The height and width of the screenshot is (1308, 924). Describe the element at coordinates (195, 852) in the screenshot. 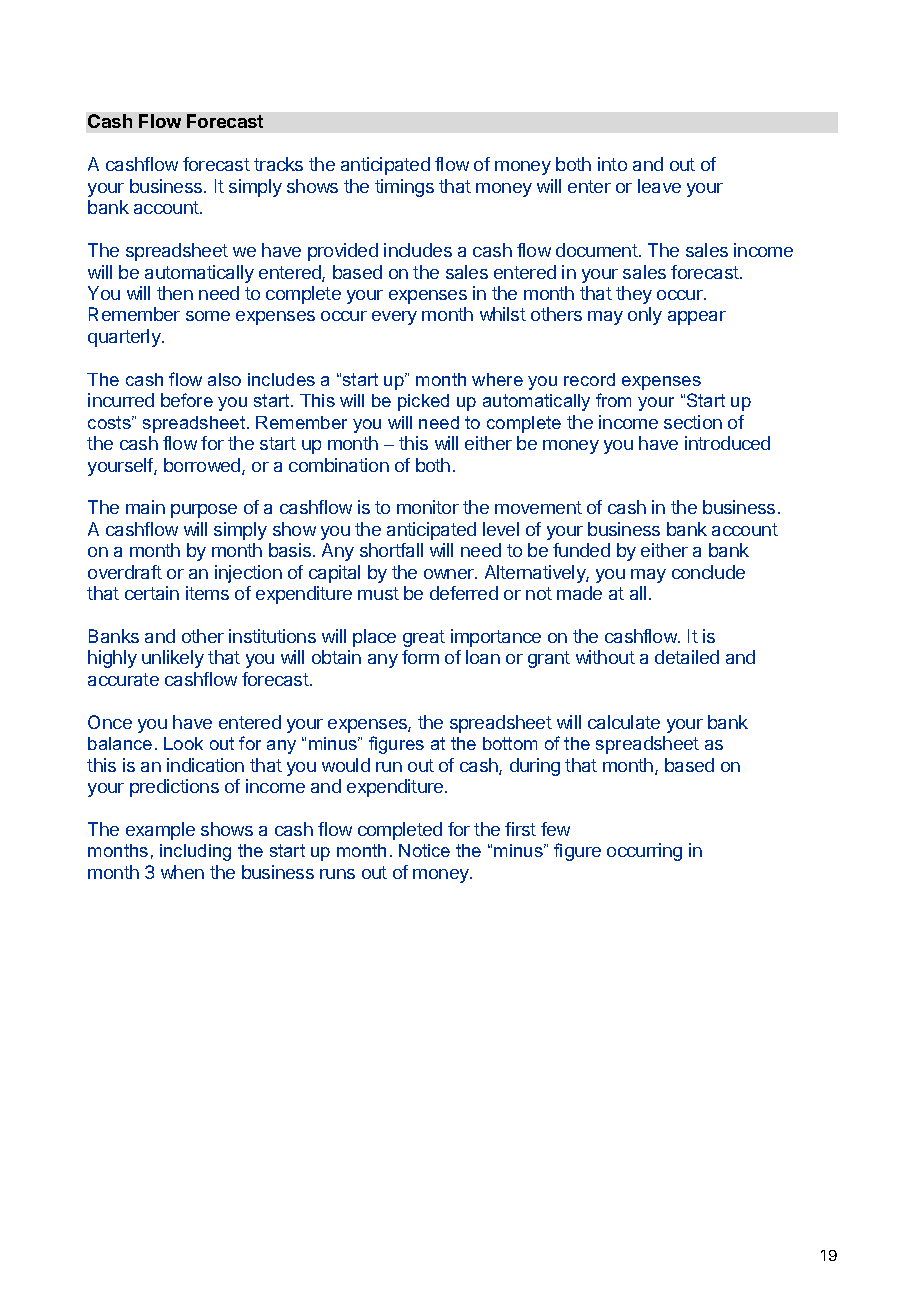

I see `including` at that location.
